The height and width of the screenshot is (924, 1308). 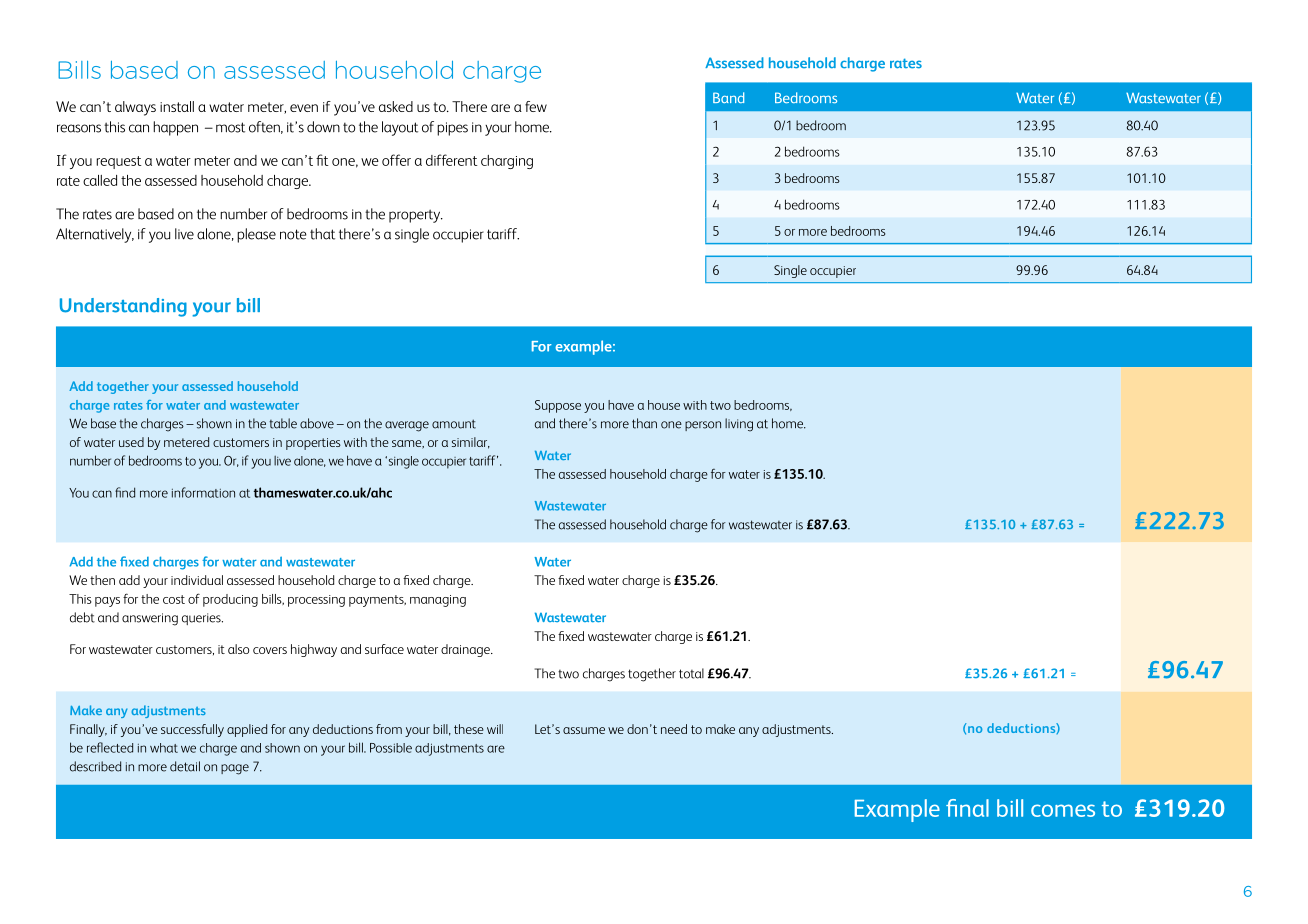 What do you see at coordinates (739, 425) in the screenshot?
I see `living` at bounding box center [739, 425].
